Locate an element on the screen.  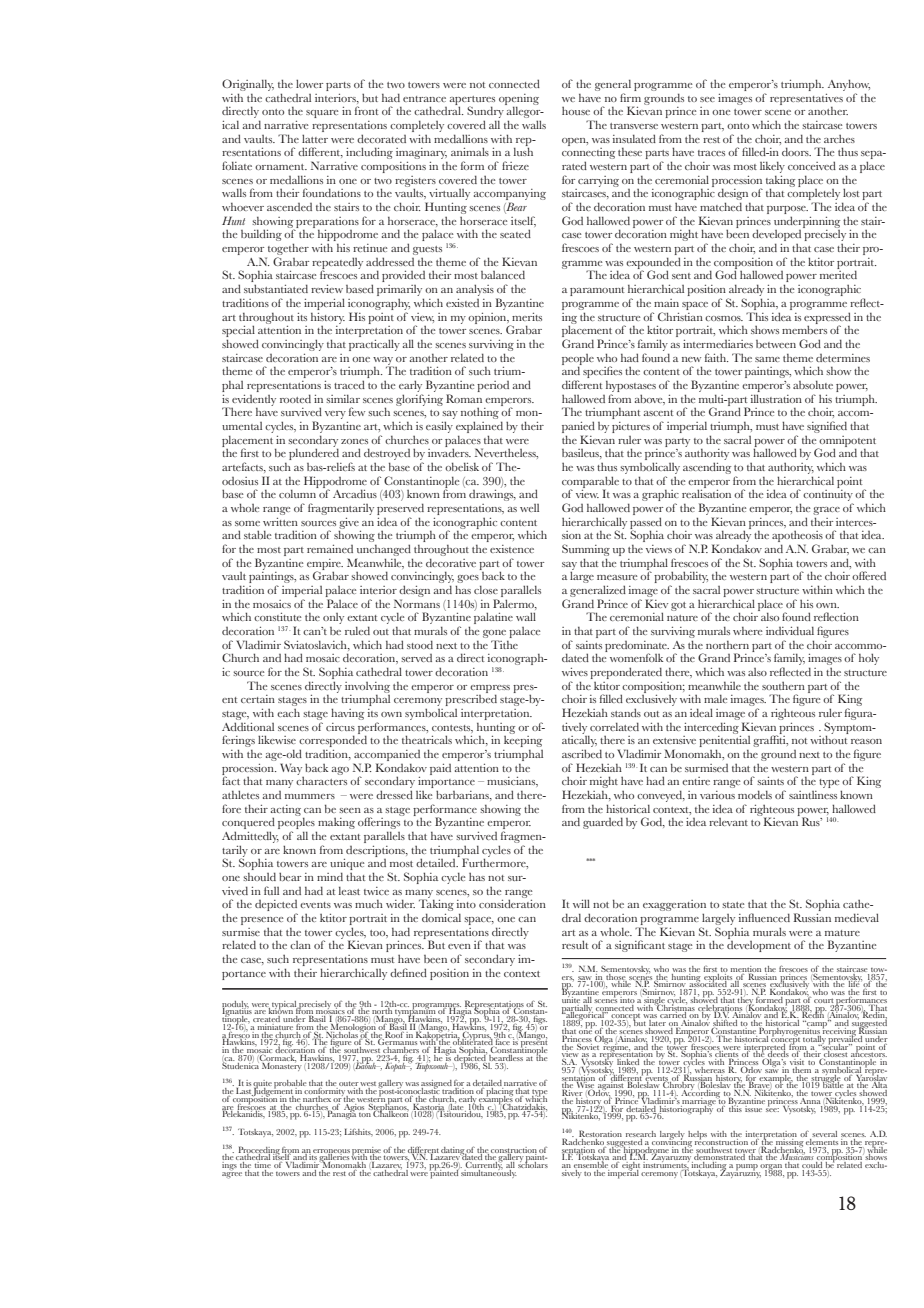
house is located at coordinates (576, 111).
